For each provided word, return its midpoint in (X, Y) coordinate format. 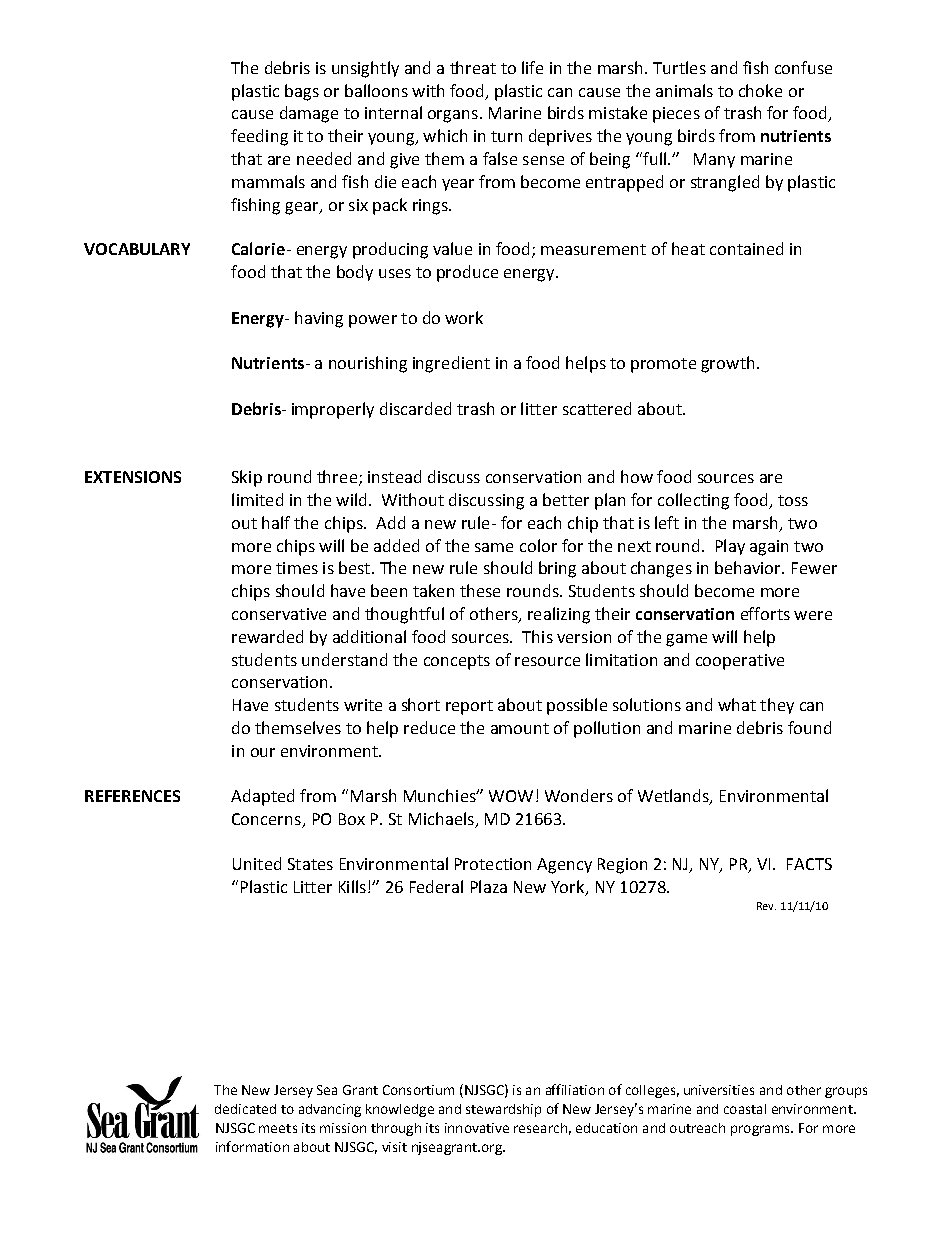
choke (760, 90)
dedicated (245, 1109)
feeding (259, 137)
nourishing (368, 364)
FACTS (809, 864)
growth (727, 364)
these (480, 590)
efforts (765, 613)
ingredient (451, 364)
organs (453, 116)
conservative (279, 614)
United (257, 863)
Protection (493, 864)
